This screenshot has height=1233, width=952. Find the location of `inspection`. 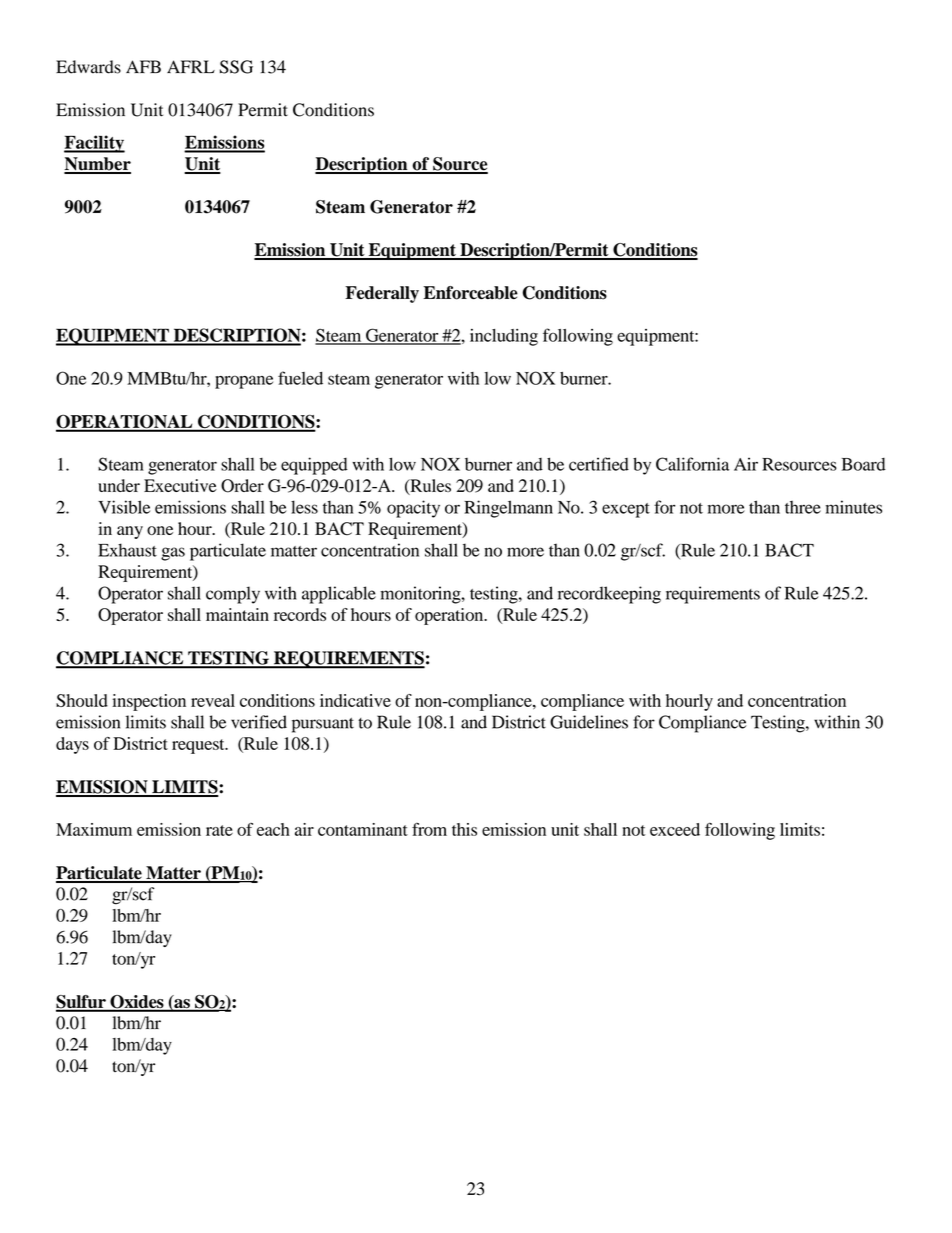

inspection is located at coordinates (149, 702).
